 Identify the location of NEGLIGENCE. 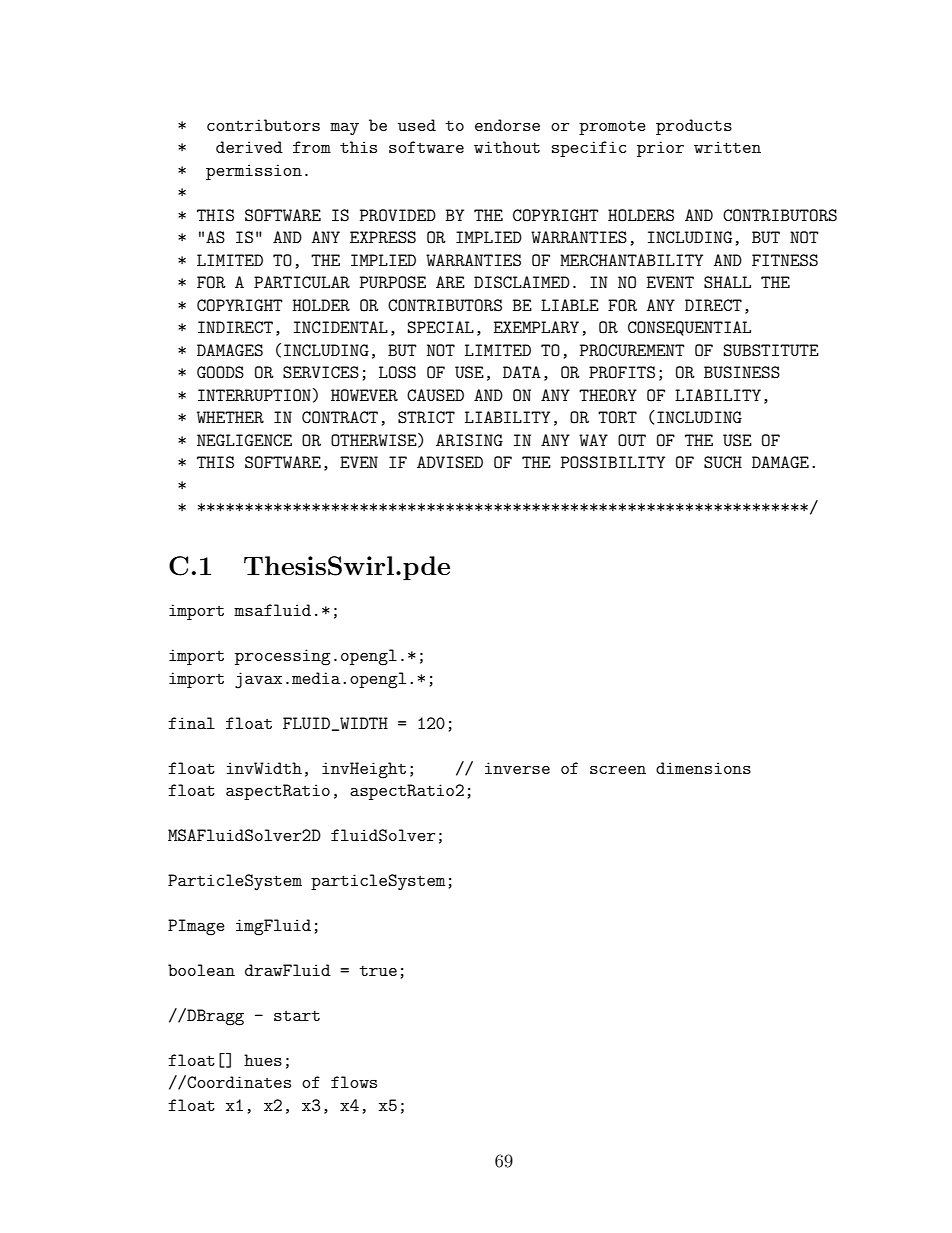
(244, 440).
